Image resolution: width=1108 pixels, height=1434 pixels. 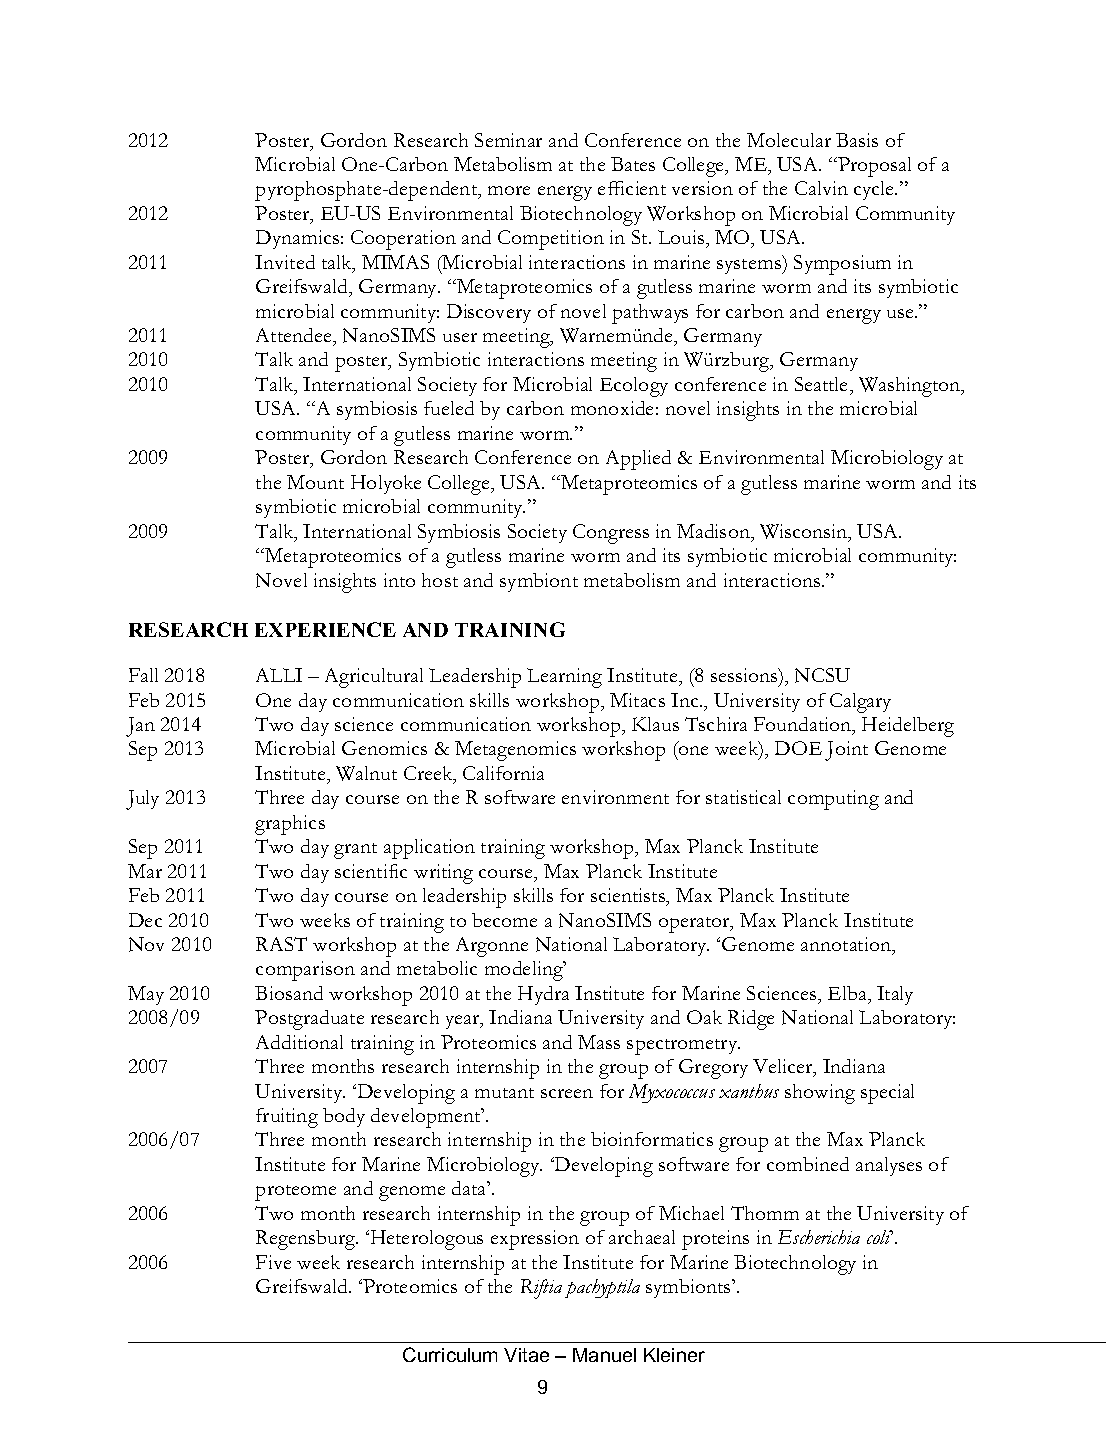 I want to click on Invited, so click(x=285, y=262).
